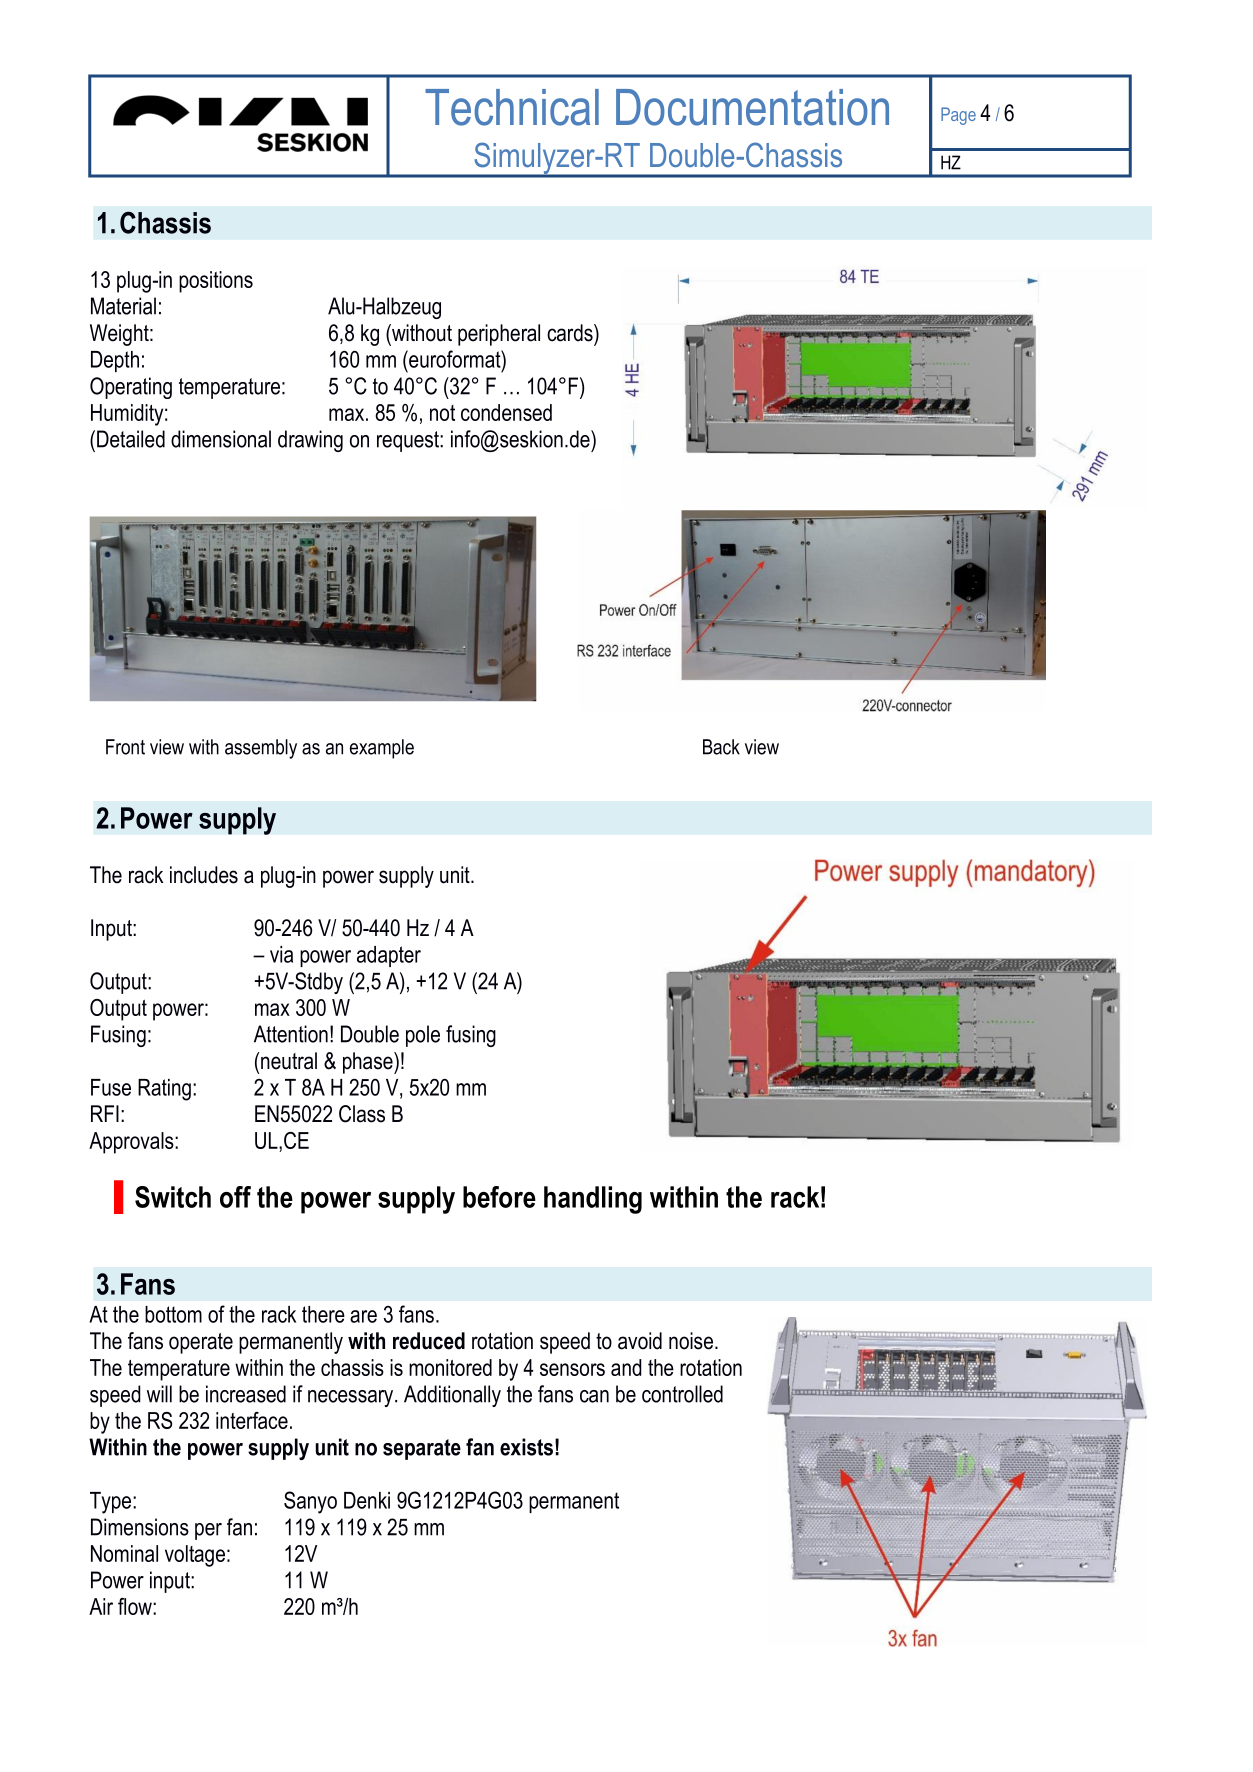  Describe the element at coordinates (216, 282) in the screenshot. I see `positions` at that location.
